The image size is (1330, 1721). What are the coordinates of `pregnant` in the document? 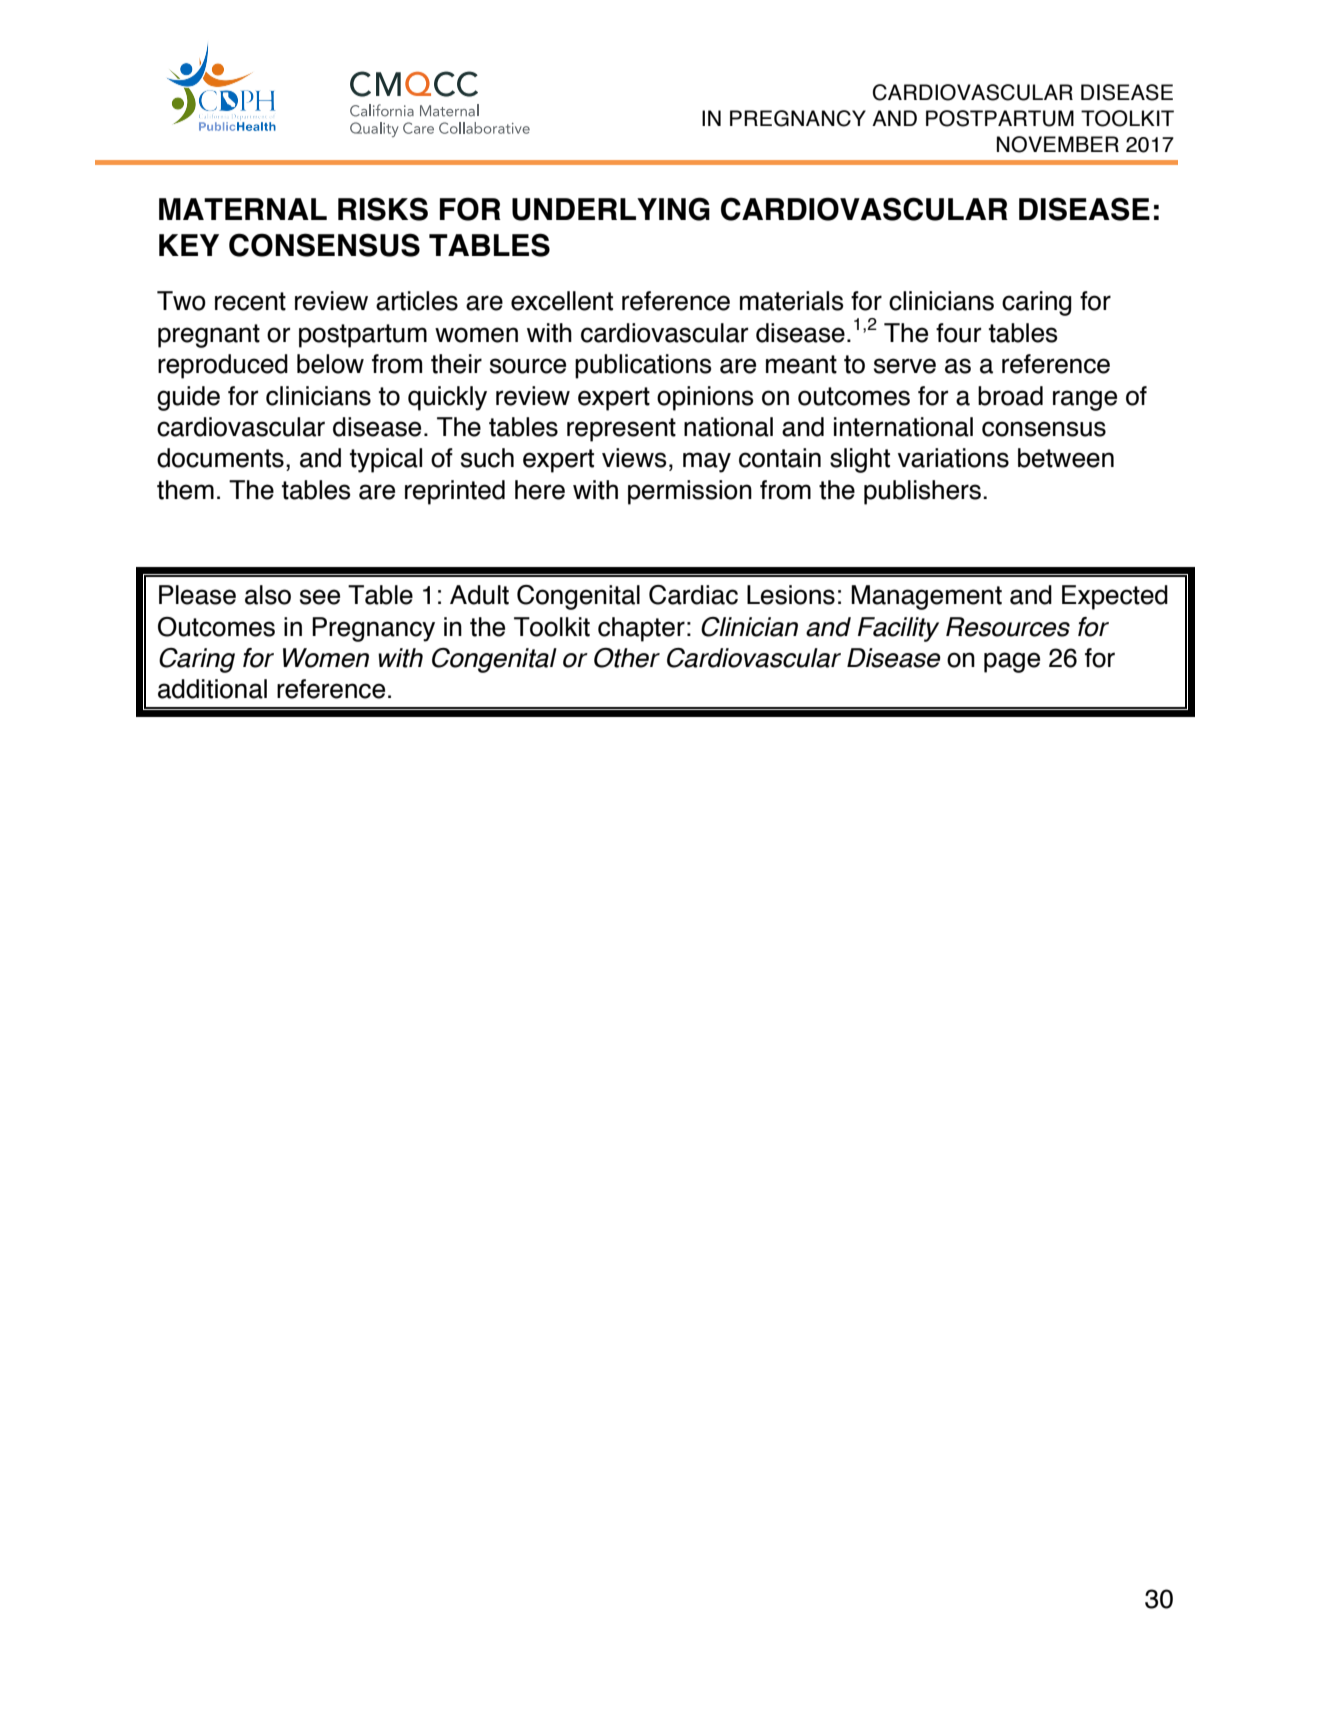 It's located at (209, 336).
